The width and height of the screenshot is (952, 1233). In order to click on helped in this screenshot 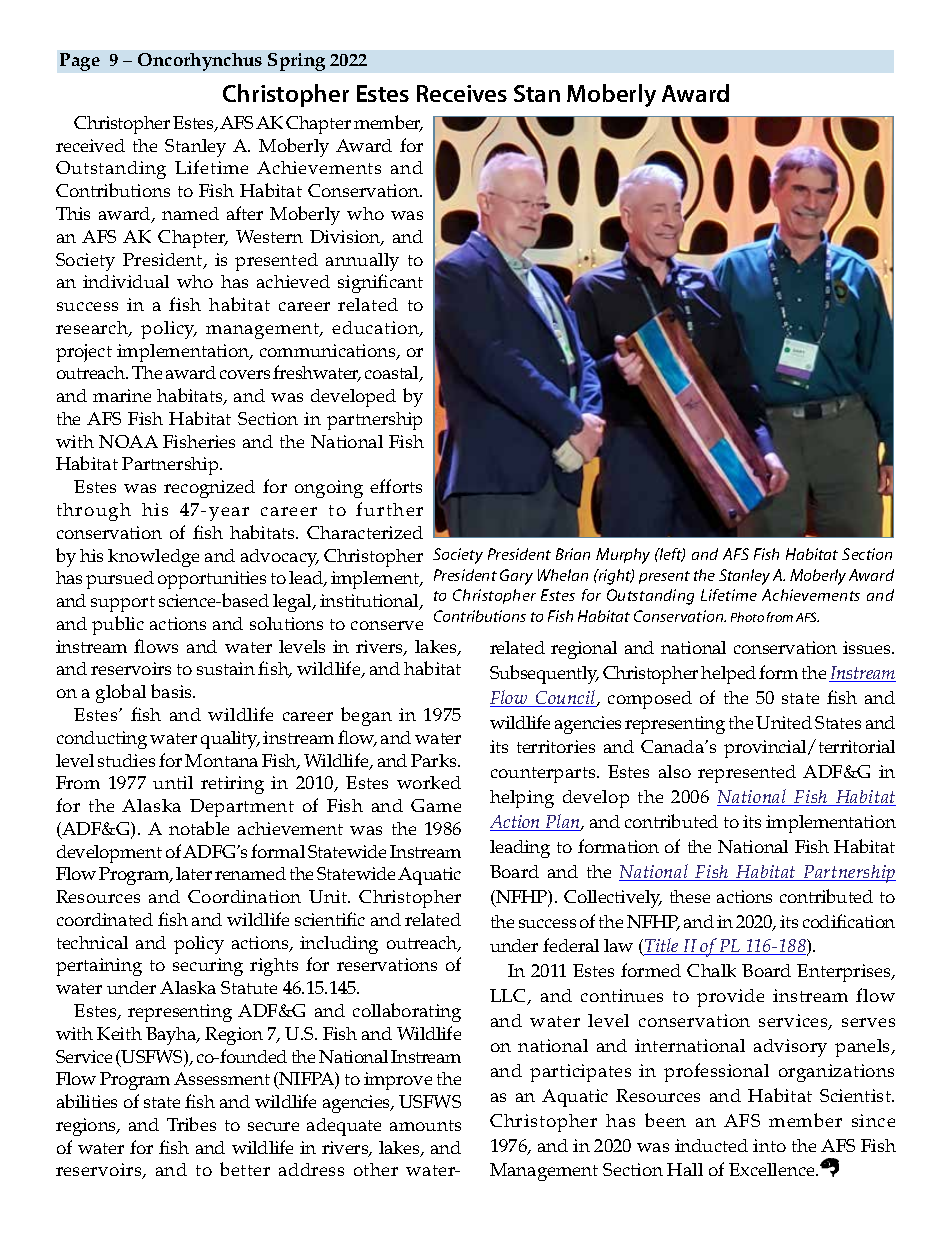, I will do `click(728, 675)`.
